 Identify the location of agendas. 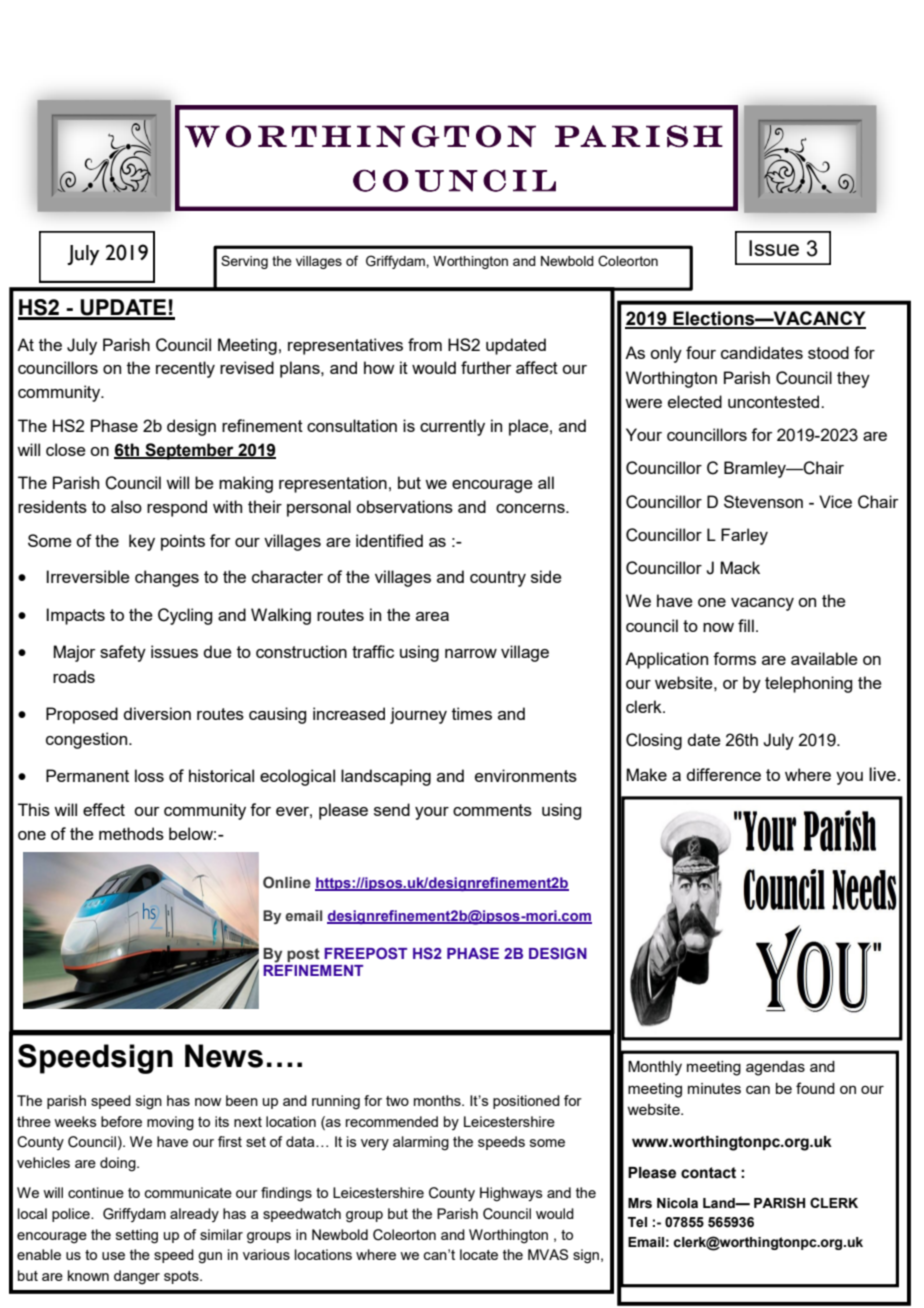
(775, 1068).
